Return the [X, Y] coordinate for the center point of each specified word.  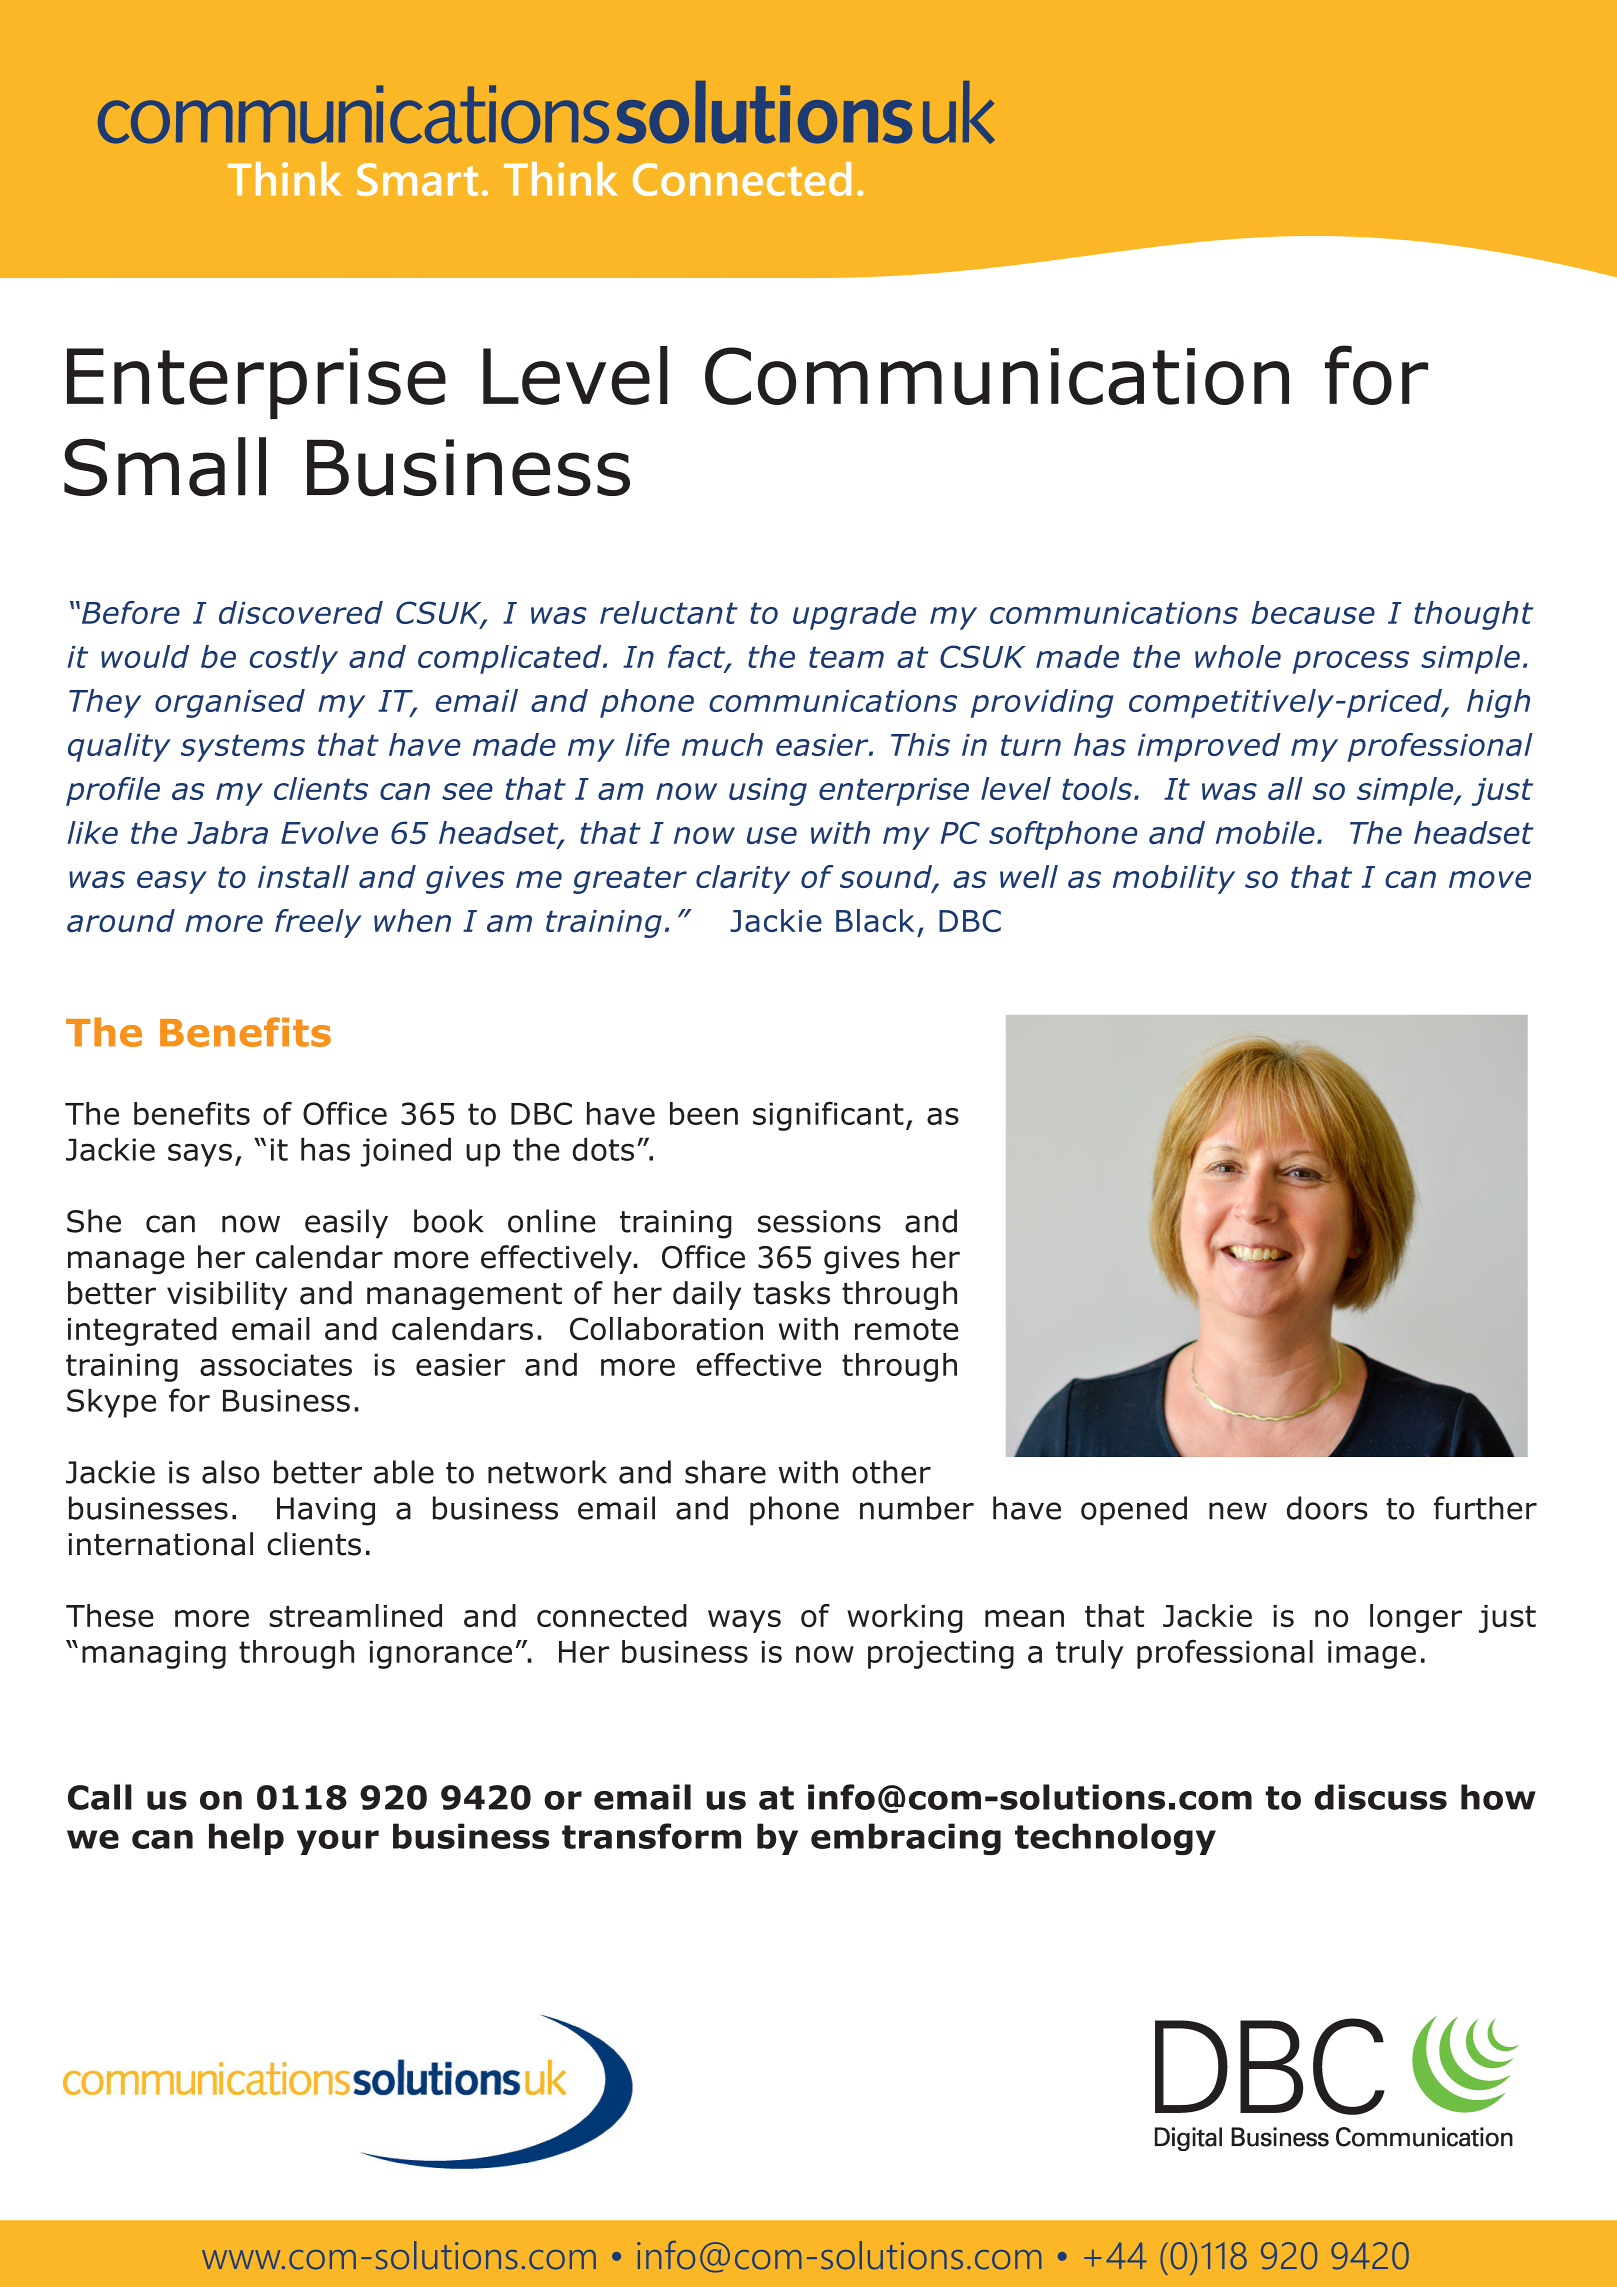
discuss [1381, 1797]
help [246, 1839]
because [1313, 612]
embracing [906, 1839]
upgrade [854, 615]
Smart [417, 179]
